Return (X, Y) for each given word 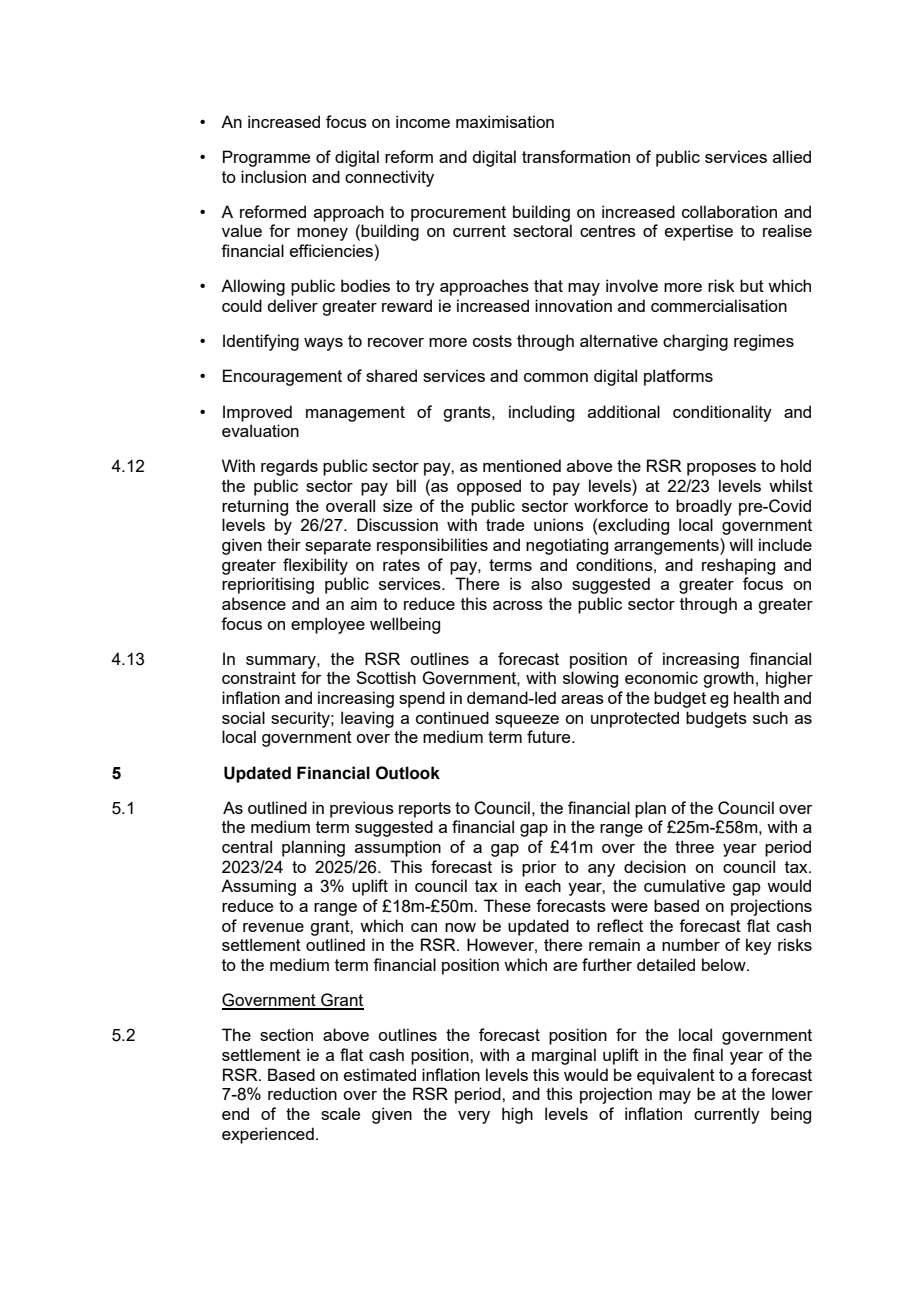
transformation (576, 156)
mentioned (522, 465)
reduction (302, 1093)
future (550, 736)
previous (362, 809)
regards (289, 467)
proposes (721, 469)
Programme (266, 158)
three (694, 846)
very (474, 1117)
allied (792, 156)
